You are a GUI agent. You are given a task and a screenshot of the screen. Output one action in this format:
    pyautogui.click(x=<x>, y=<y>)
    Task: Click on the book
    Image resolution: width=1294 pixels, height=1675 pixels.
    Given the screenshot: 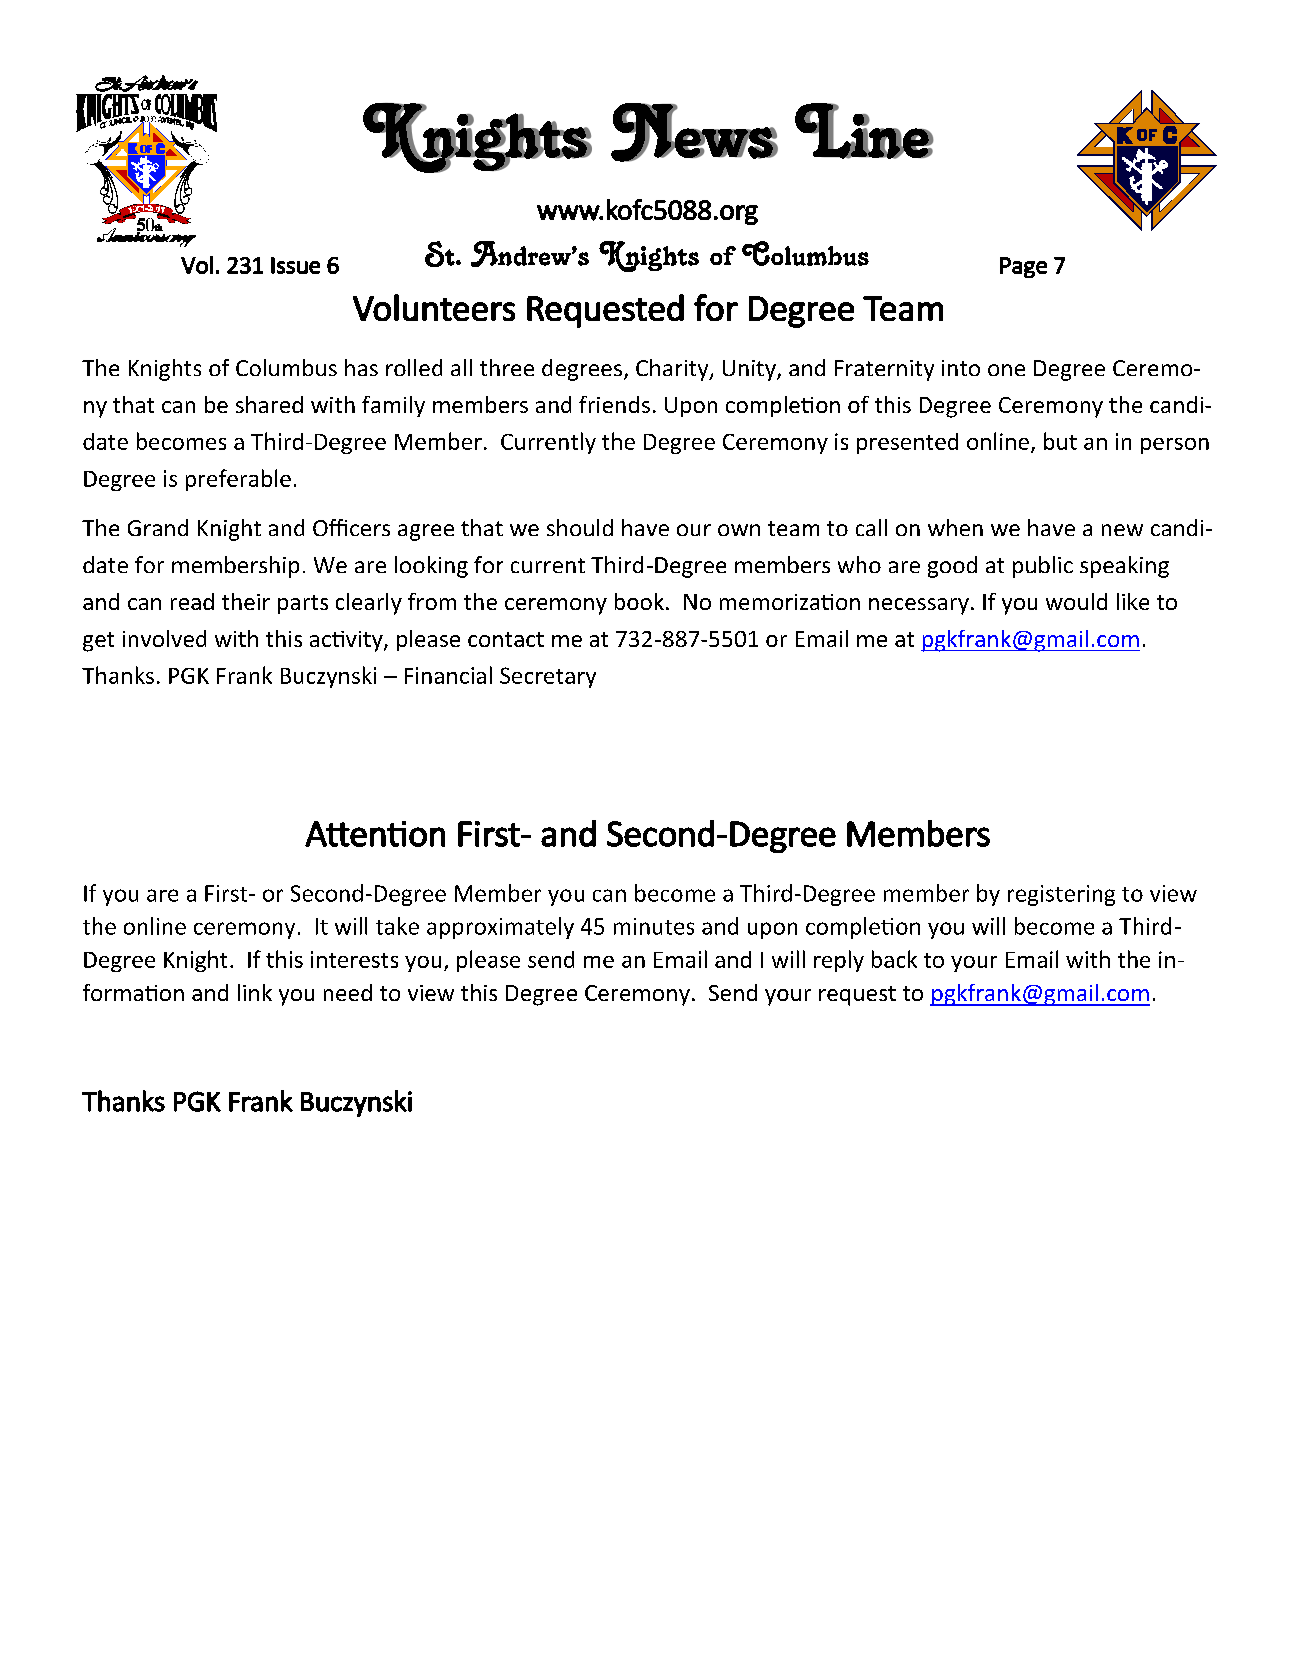 What is the action you would take?
    pyautogui.click(x=639, y=601)
